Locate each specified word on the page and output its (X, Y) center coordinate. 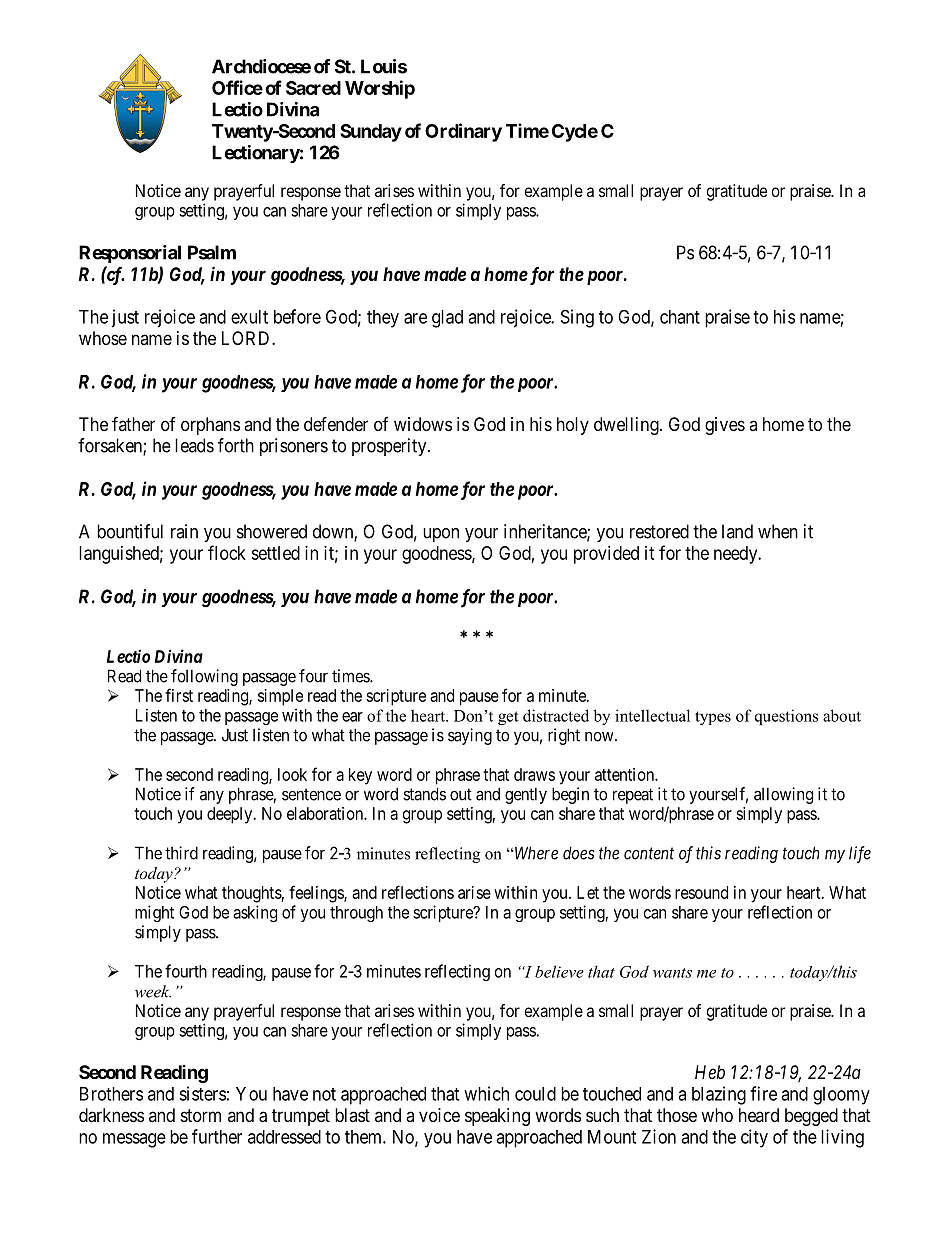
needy (737, 555)
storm (201, 1115)
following (204, 677)
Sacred (313, 88)
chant (680, 317)
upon (441, 535)
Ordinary (463, 132)
